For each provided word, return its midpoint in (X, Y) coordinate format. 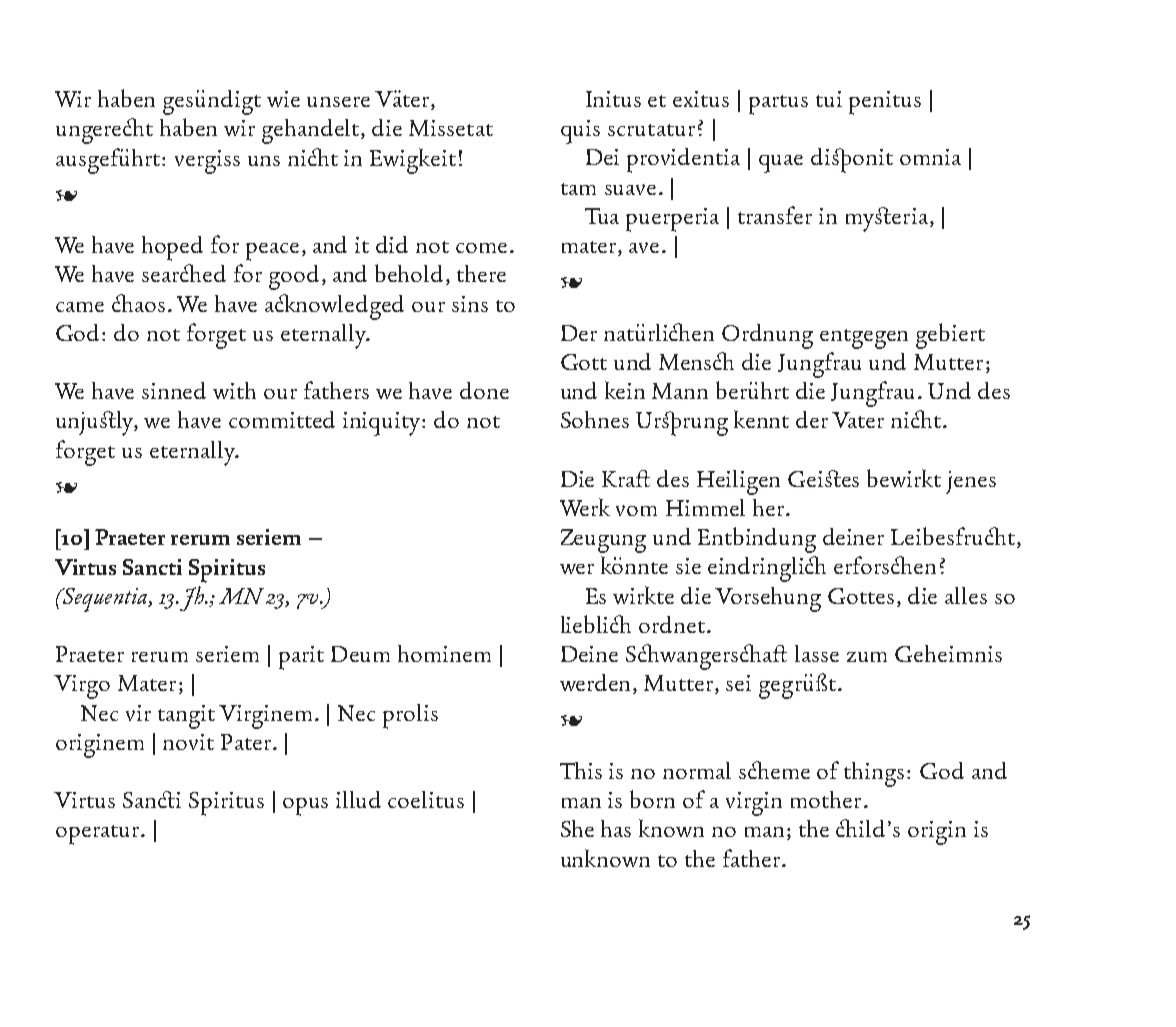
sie (688, 566)
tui (829, 99)
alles (966, 595)
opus (305, 807)
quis (580, 132)
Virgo (82, 687)
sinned (174, 390)
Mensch (696, 361)
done (484, 390)
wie (283, 99)
